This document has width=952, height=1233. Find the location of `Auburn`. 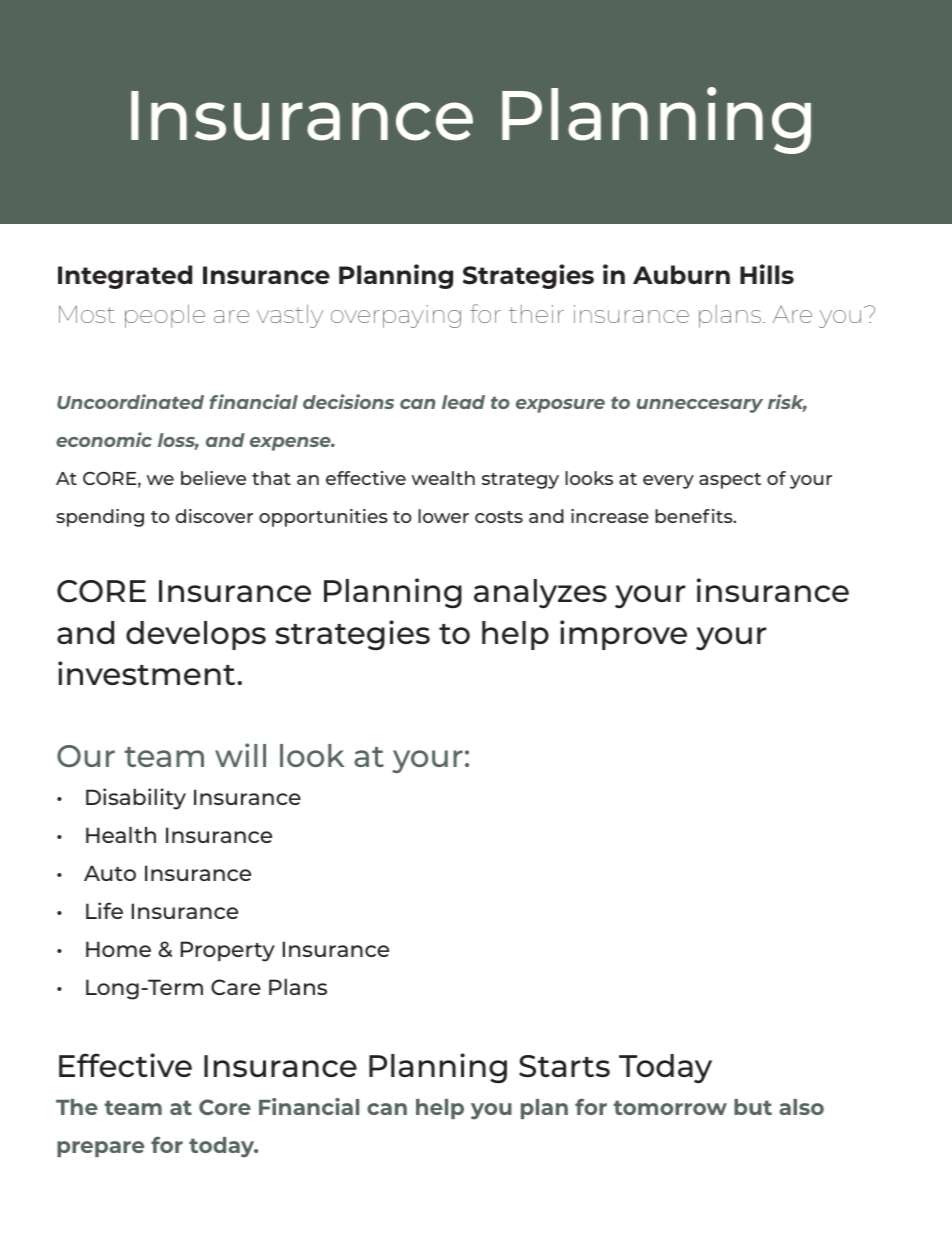

Auburn is located at coordinates (681, 274).
